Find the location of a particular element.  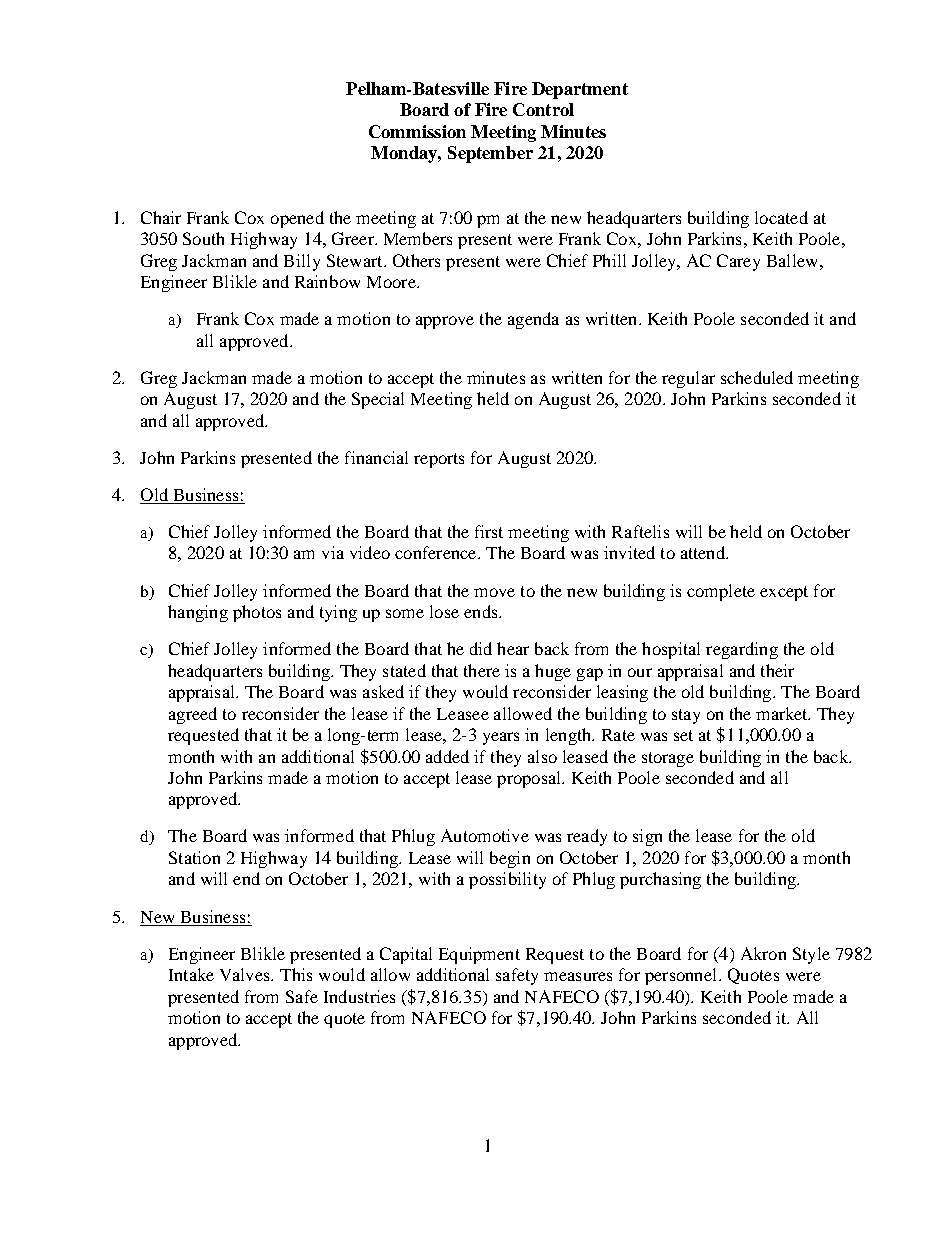

Valves is located at coordinates (246, 974).
